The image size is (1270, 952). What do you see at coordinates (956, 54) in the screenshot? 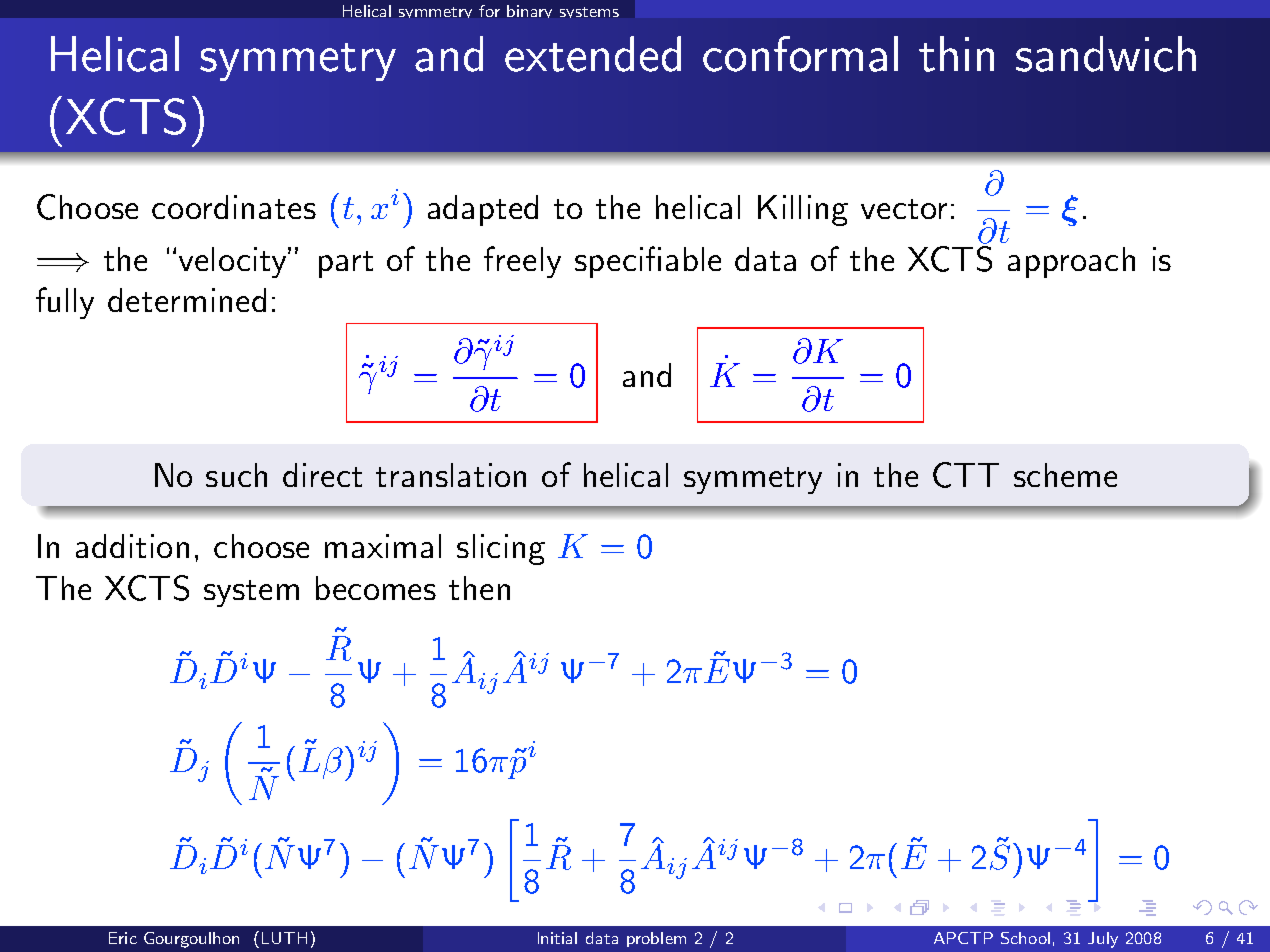
I see `thin` at bounding box center [956, 54].
